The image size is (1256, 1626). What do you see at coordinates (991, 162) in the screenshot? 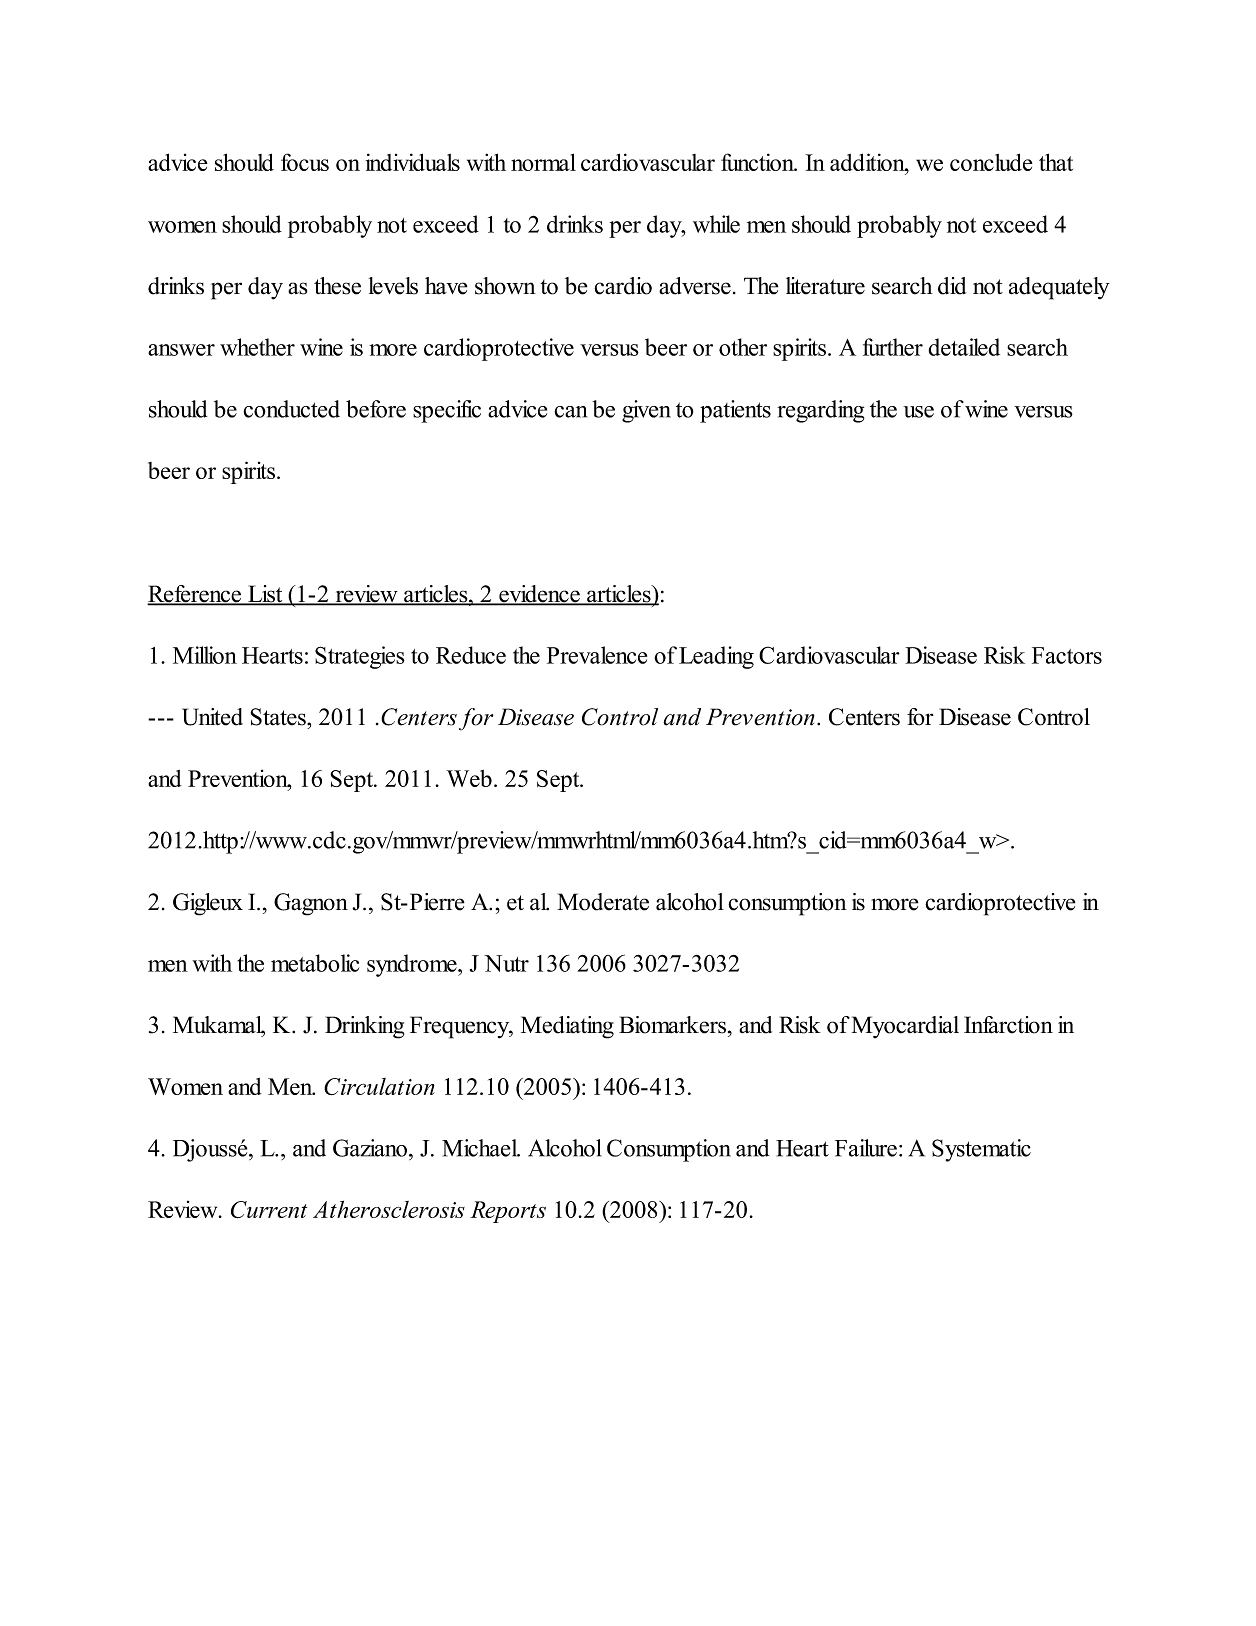
I see `conclude` at bounding box center [991, 162].
